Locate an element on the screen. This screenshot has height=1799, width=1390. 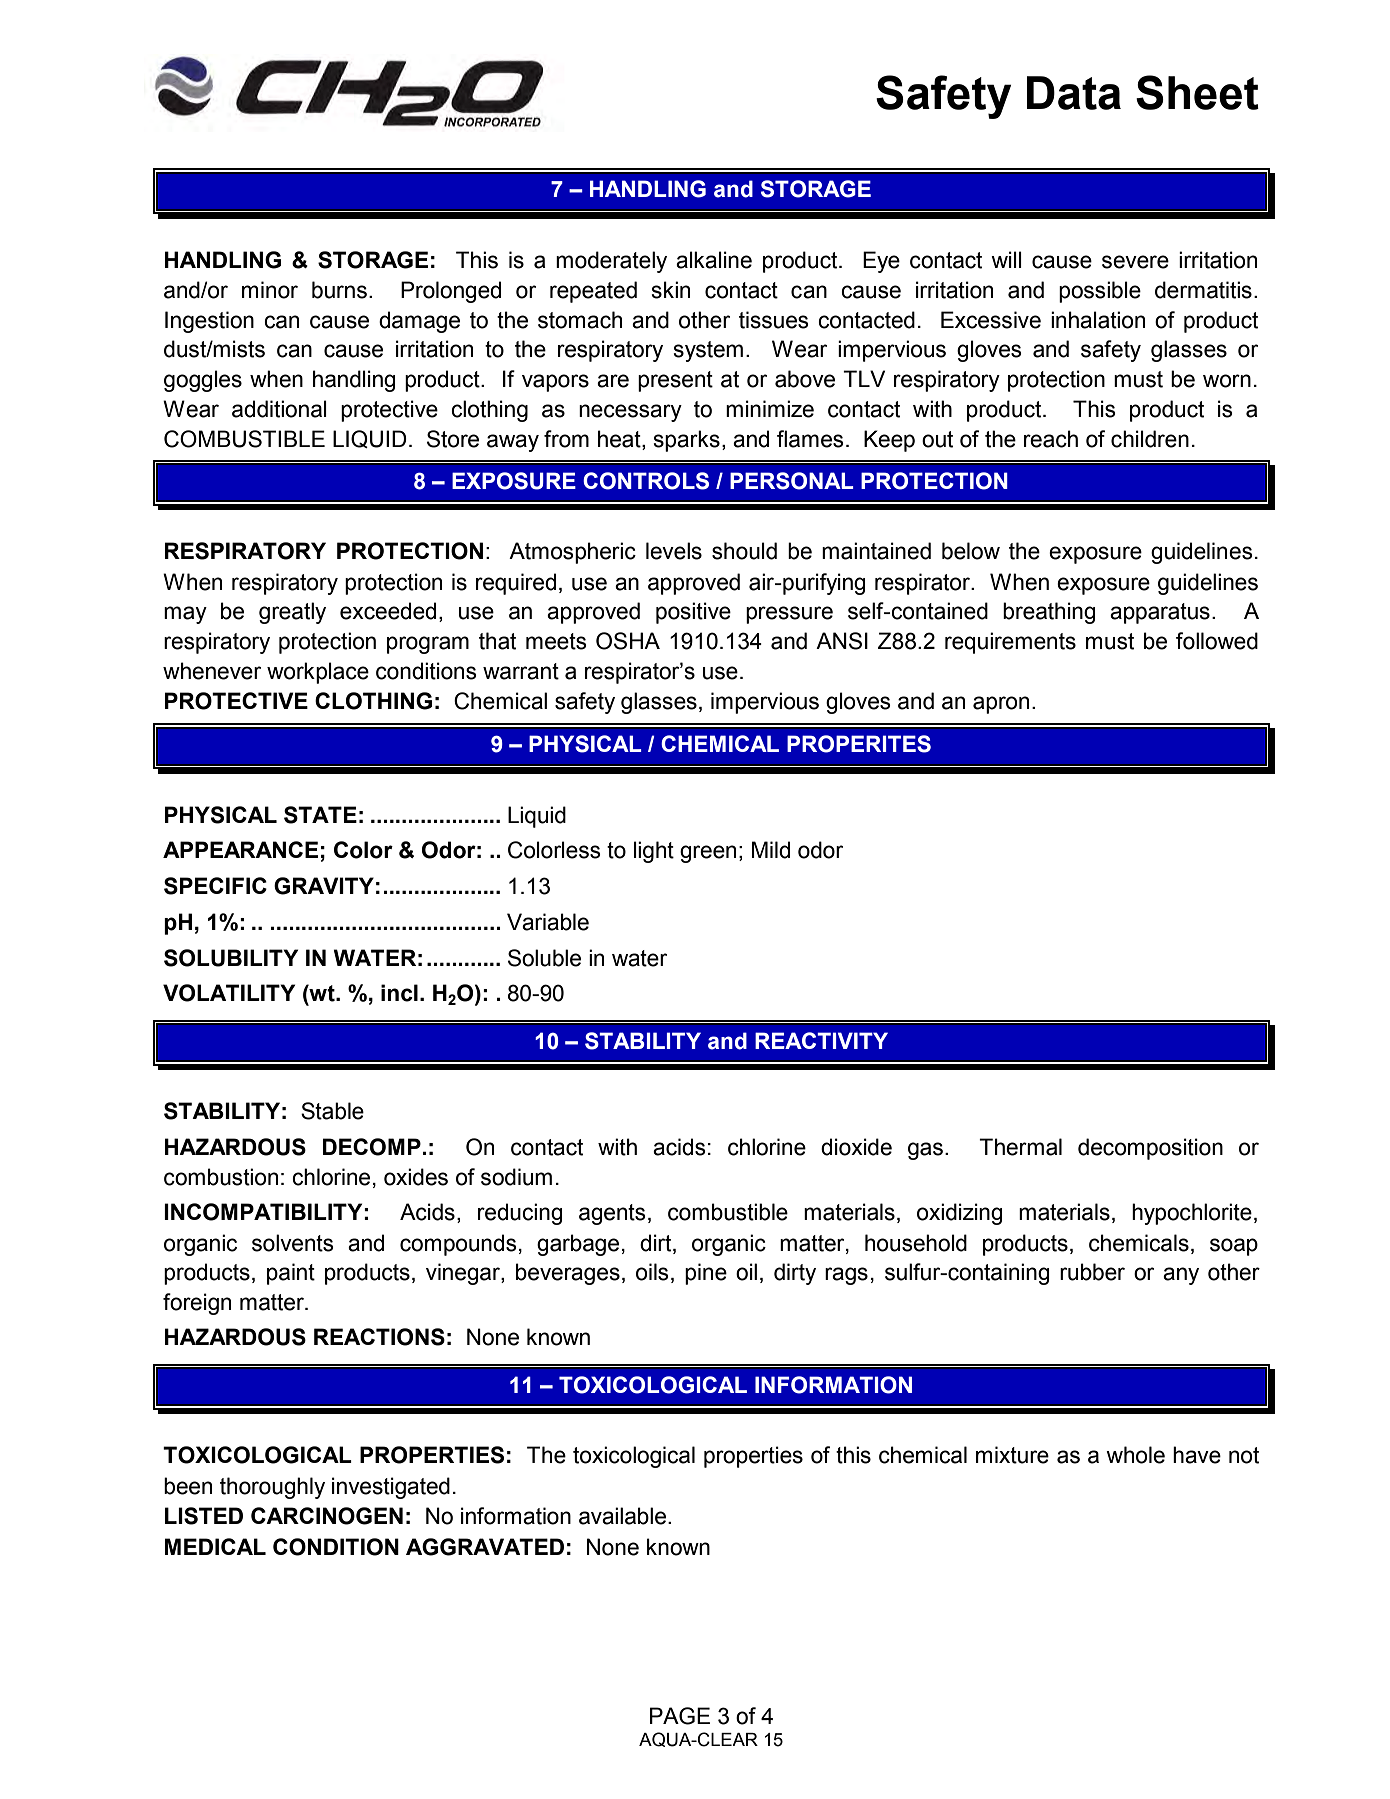
MEDICAL is located at coordinates (215, 1546).
